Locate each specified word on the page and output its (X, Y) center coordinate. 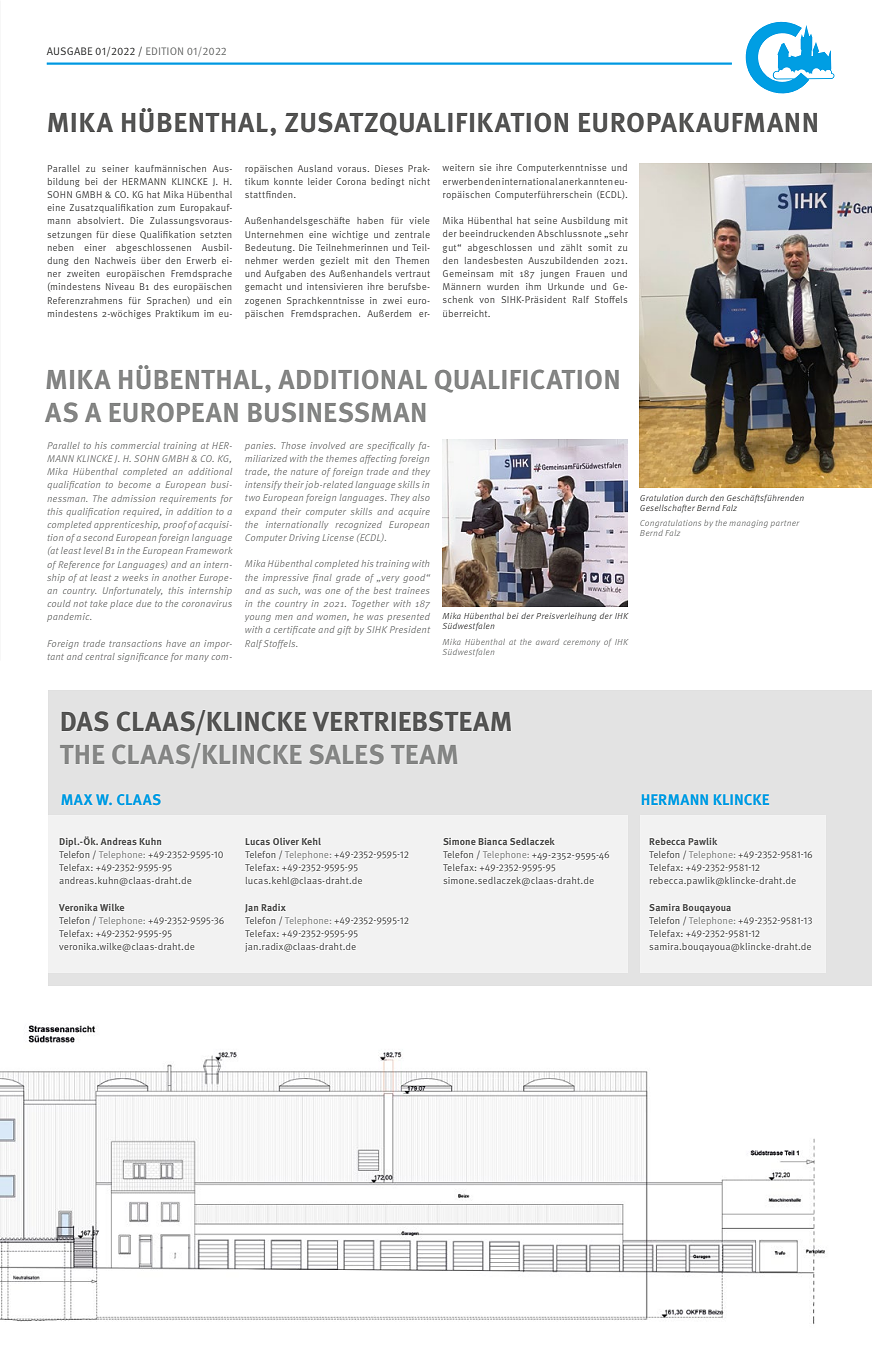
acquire (414, 512)
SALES (346, 754)
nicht (419, 181)
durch (696, 498)
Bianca (492, 841)
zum (166, 208)
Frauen (590, 273)
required (142, 512)
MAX (77, 799)
